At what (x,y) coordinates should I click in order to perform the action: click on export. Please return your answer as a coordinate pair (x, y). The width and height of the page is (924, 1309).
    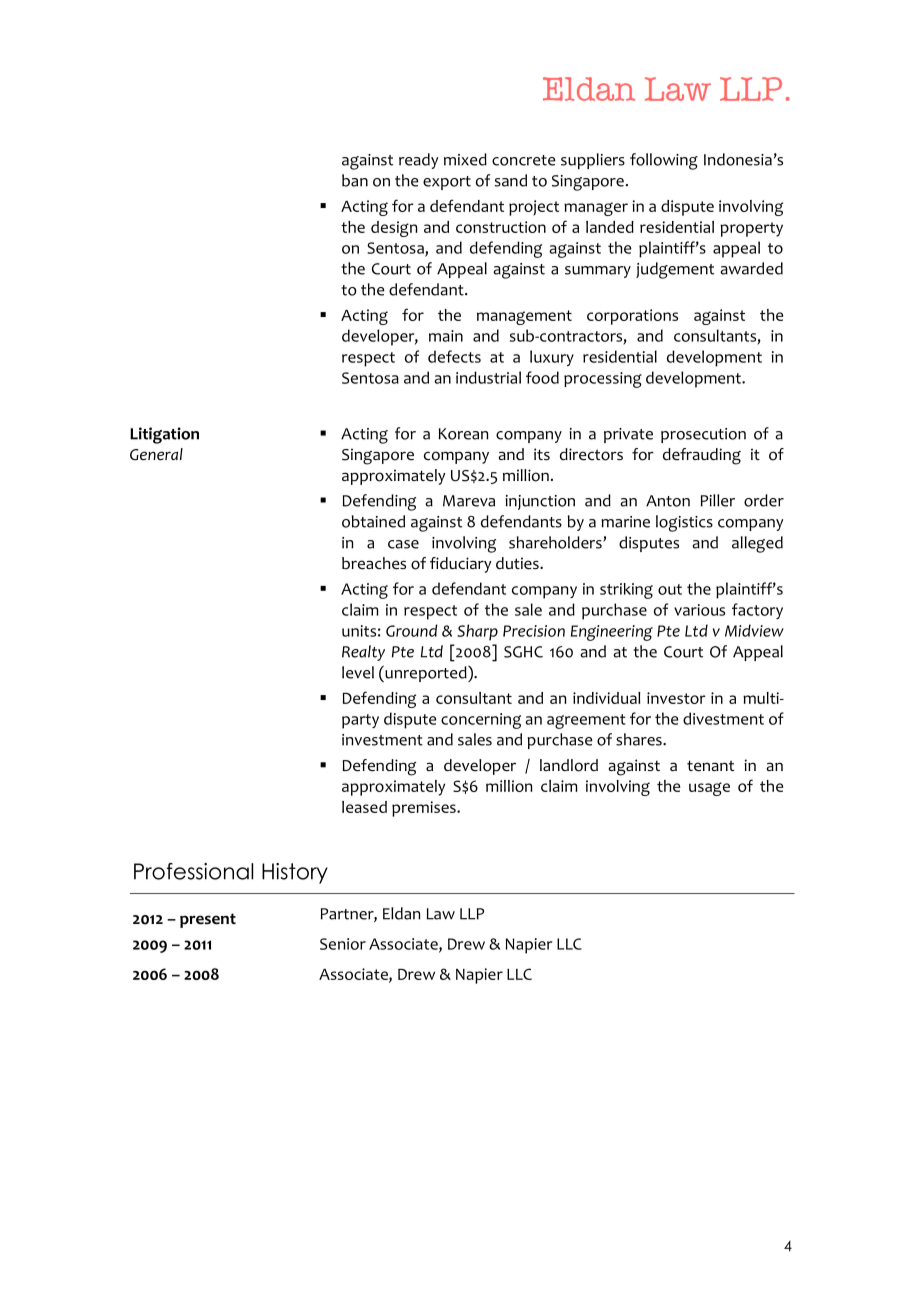
    Looking at the image, I should click on (447, 183).
